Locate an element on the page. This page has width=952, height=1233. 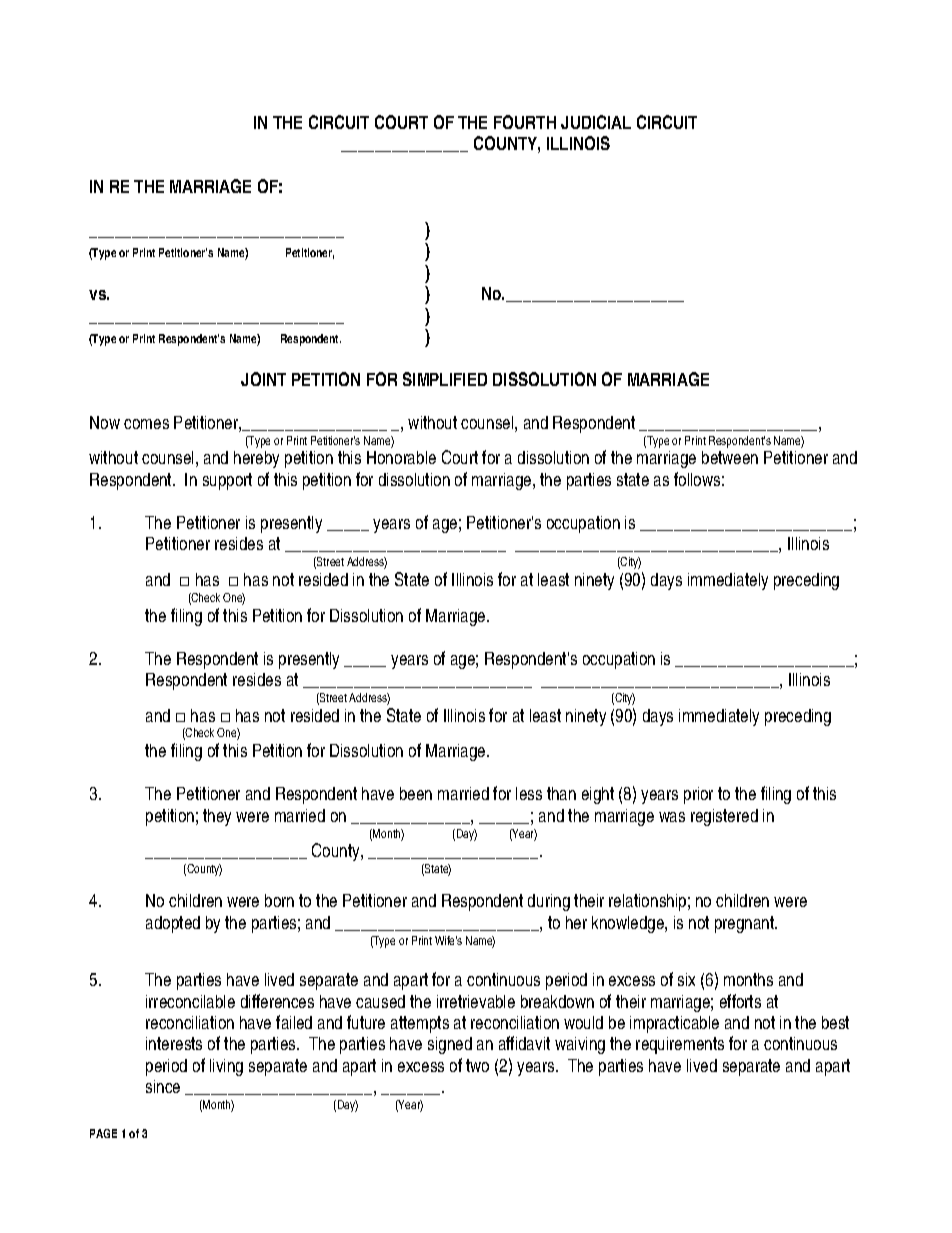
they is located at coordinates (217, 817).
